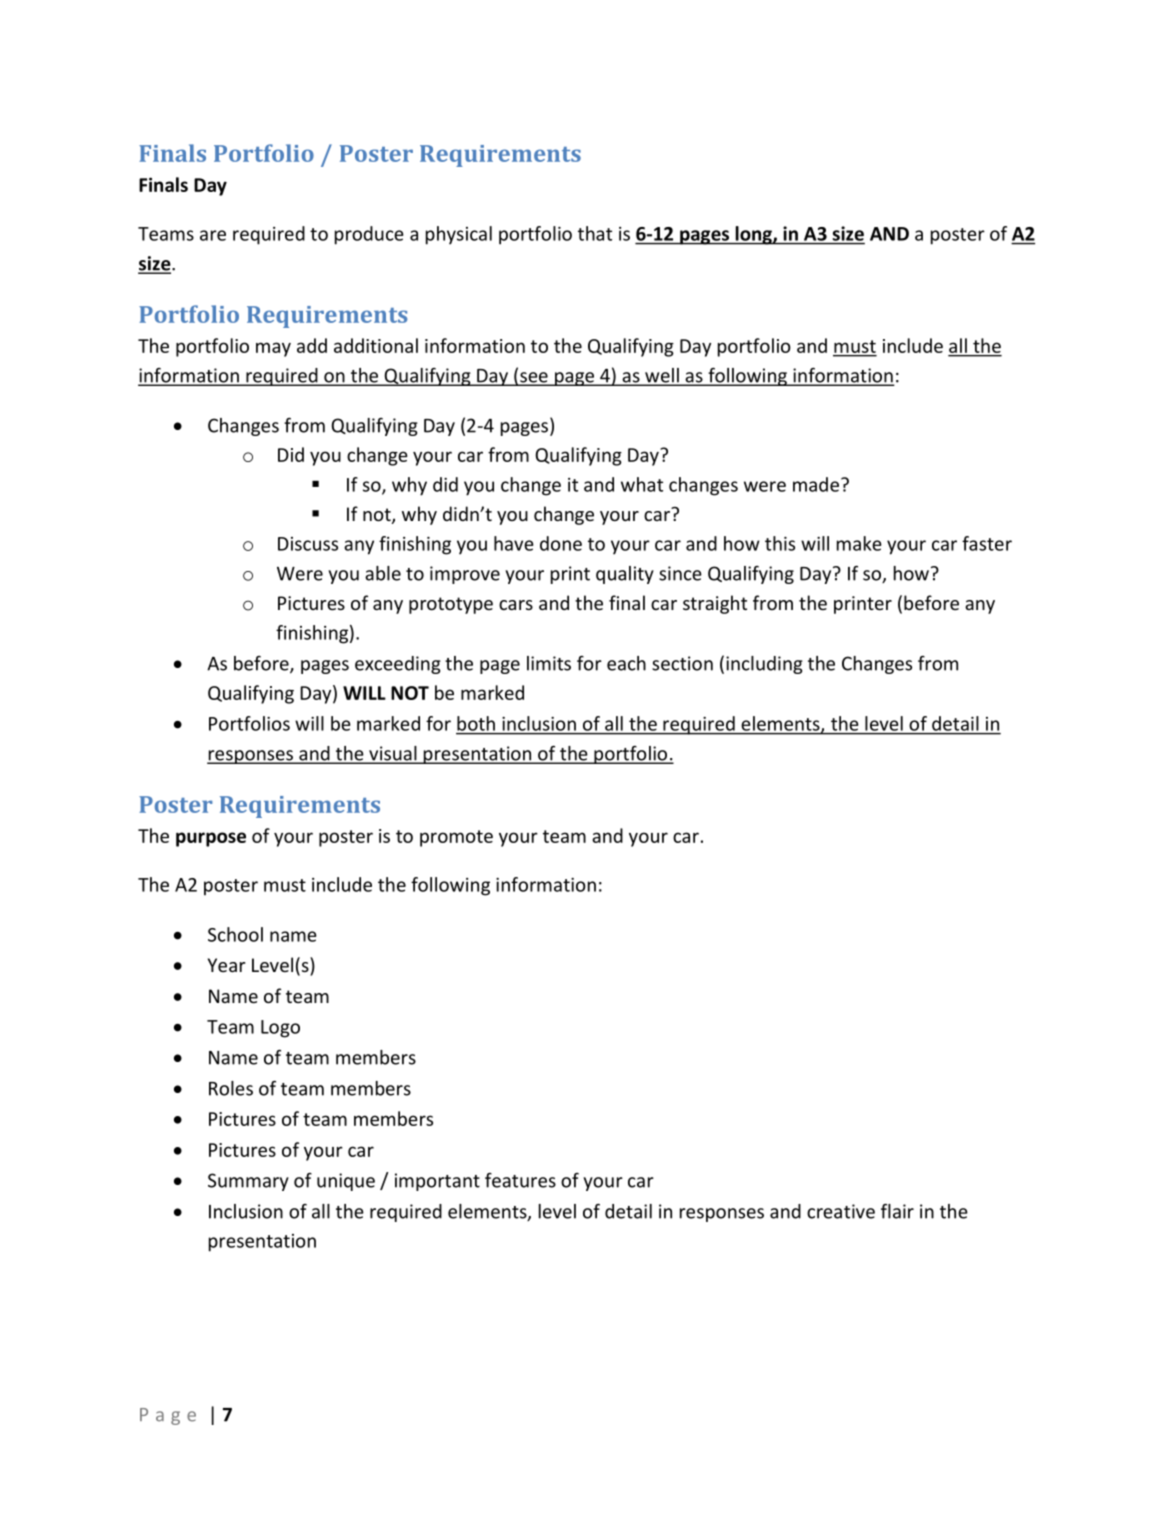 The height and width of the page is (1519, 1174). What do you see at coordinates (520, 1180) in the page?
I see `features` at bounding box center [520, 1180].
